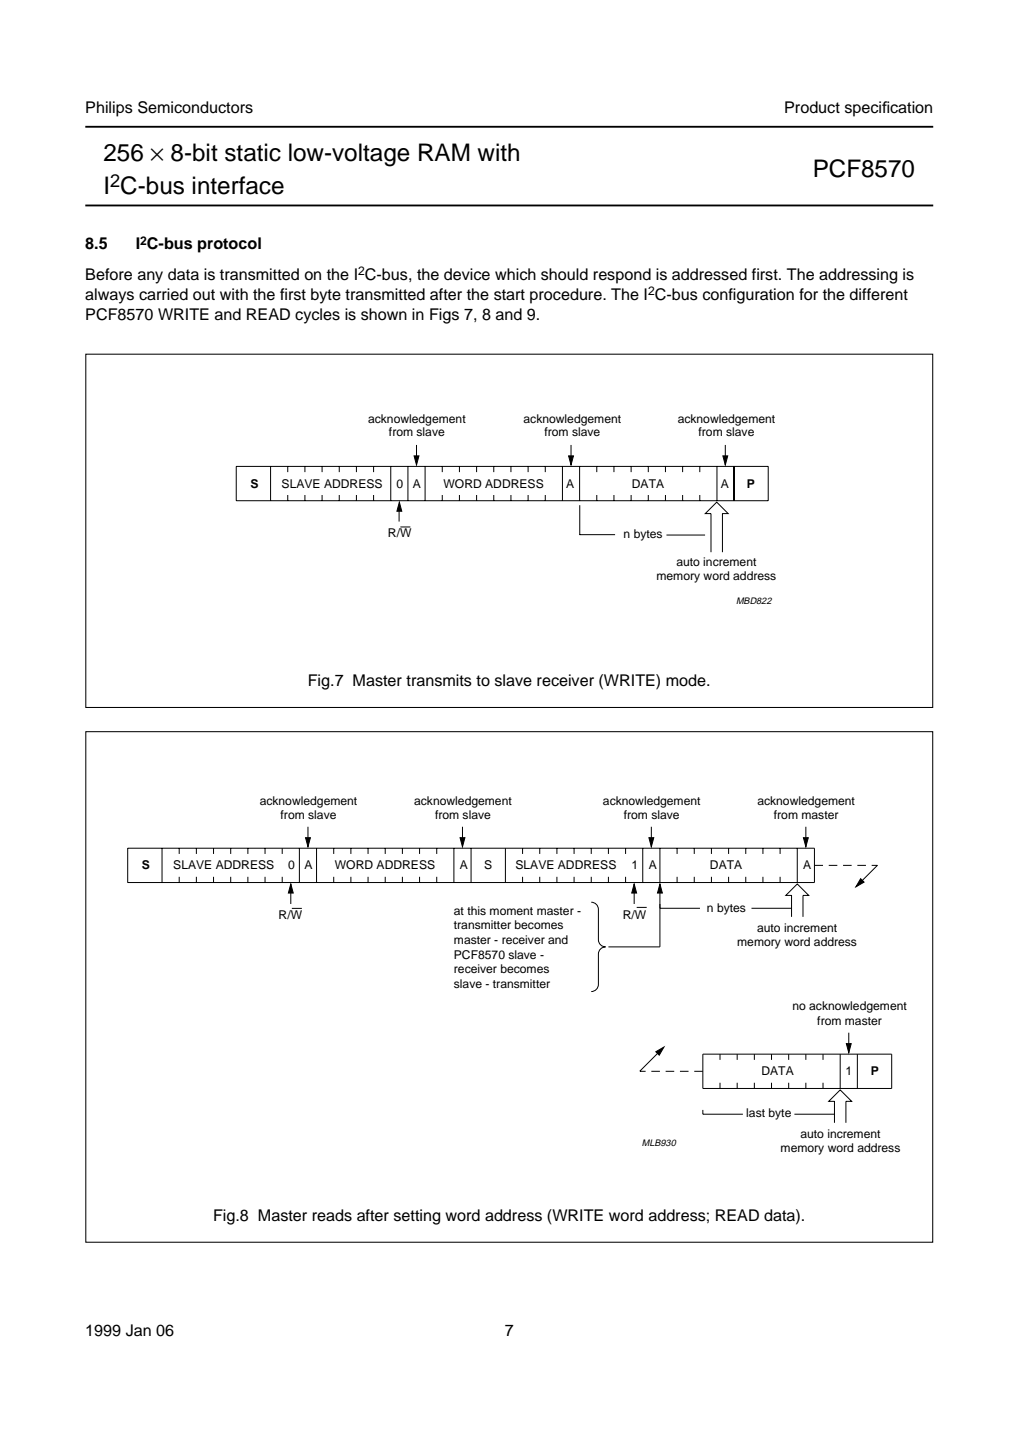 The height and width of the screenshot is (1440, 1018). Describe the element at coordinates (687, 680) in the screenshot. I see `mode` at that location.
